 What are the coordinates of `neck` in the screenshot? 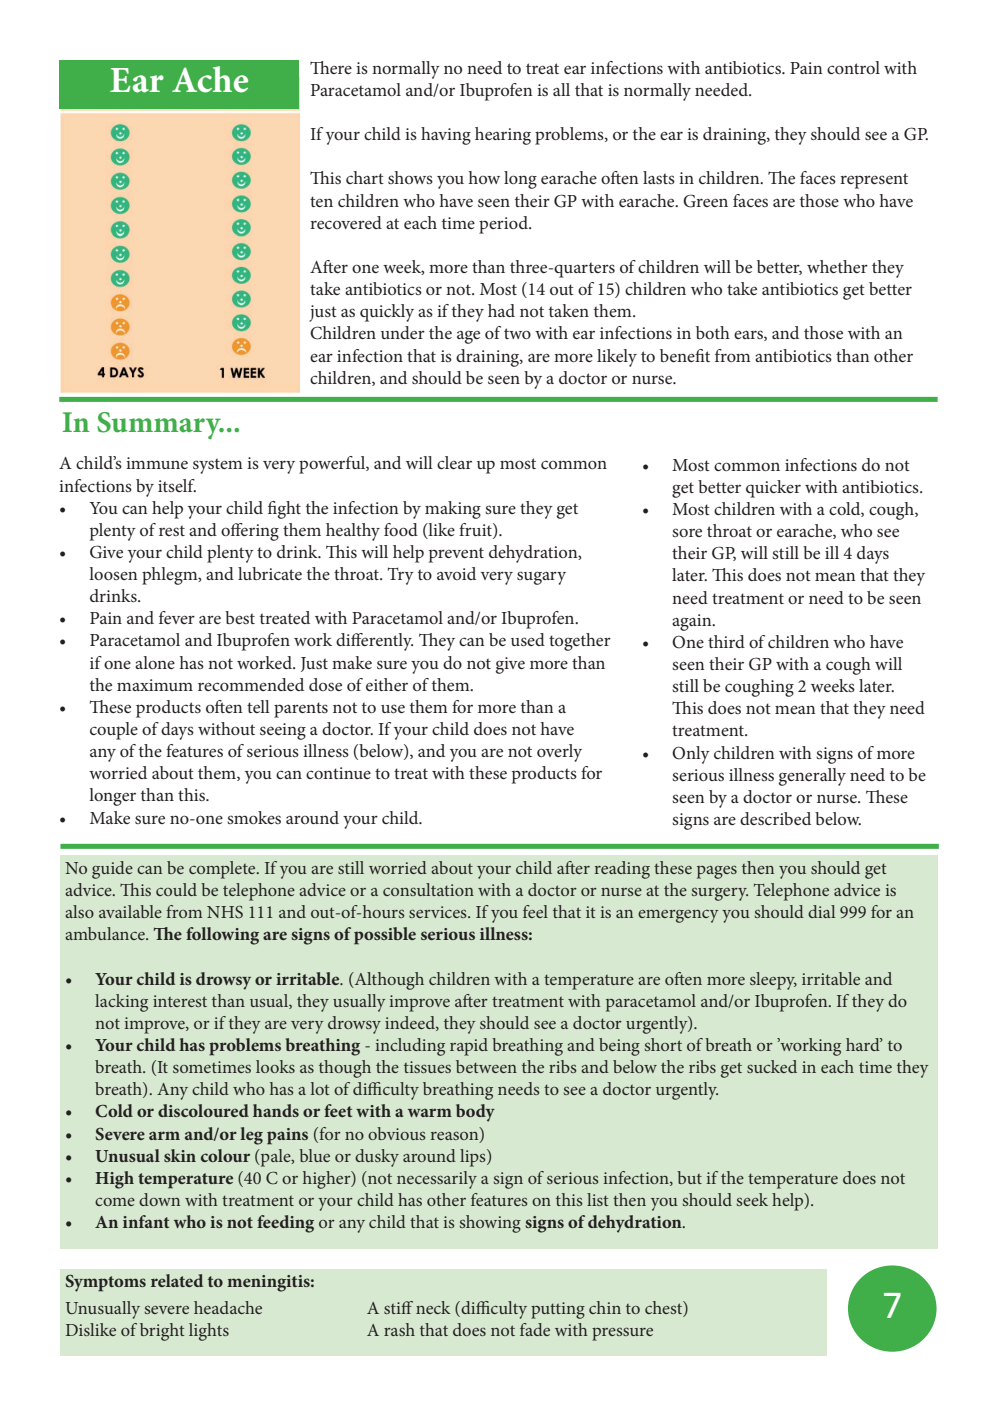 It's located at (433, 1307).
